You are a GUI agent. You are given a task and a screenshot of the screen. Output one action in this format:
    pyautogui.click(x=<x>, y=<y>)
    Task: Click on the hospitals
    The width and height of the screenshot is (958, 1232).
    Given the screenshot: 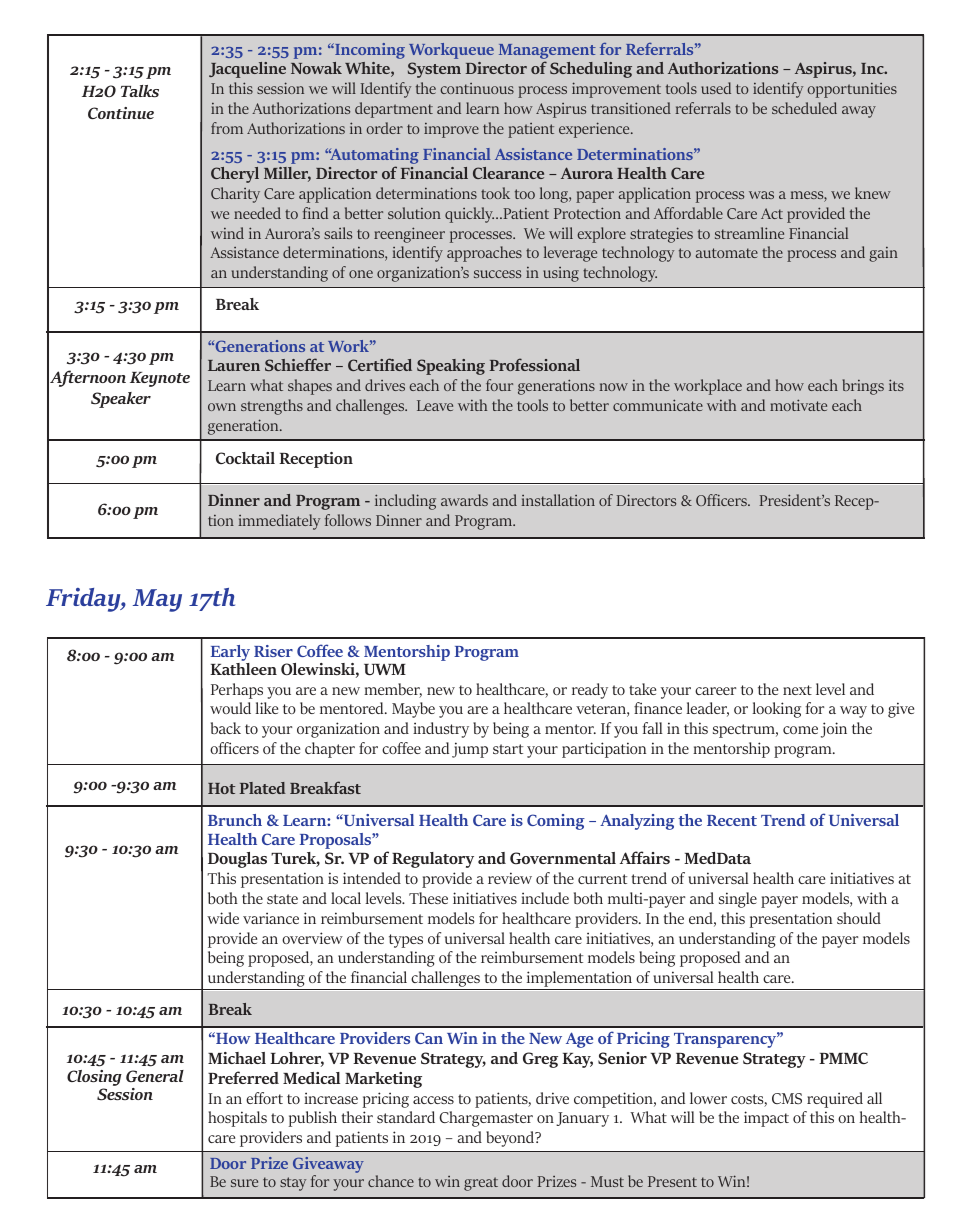 What is the action you would take?
    pyautogui.click(x=237, y=1119)
